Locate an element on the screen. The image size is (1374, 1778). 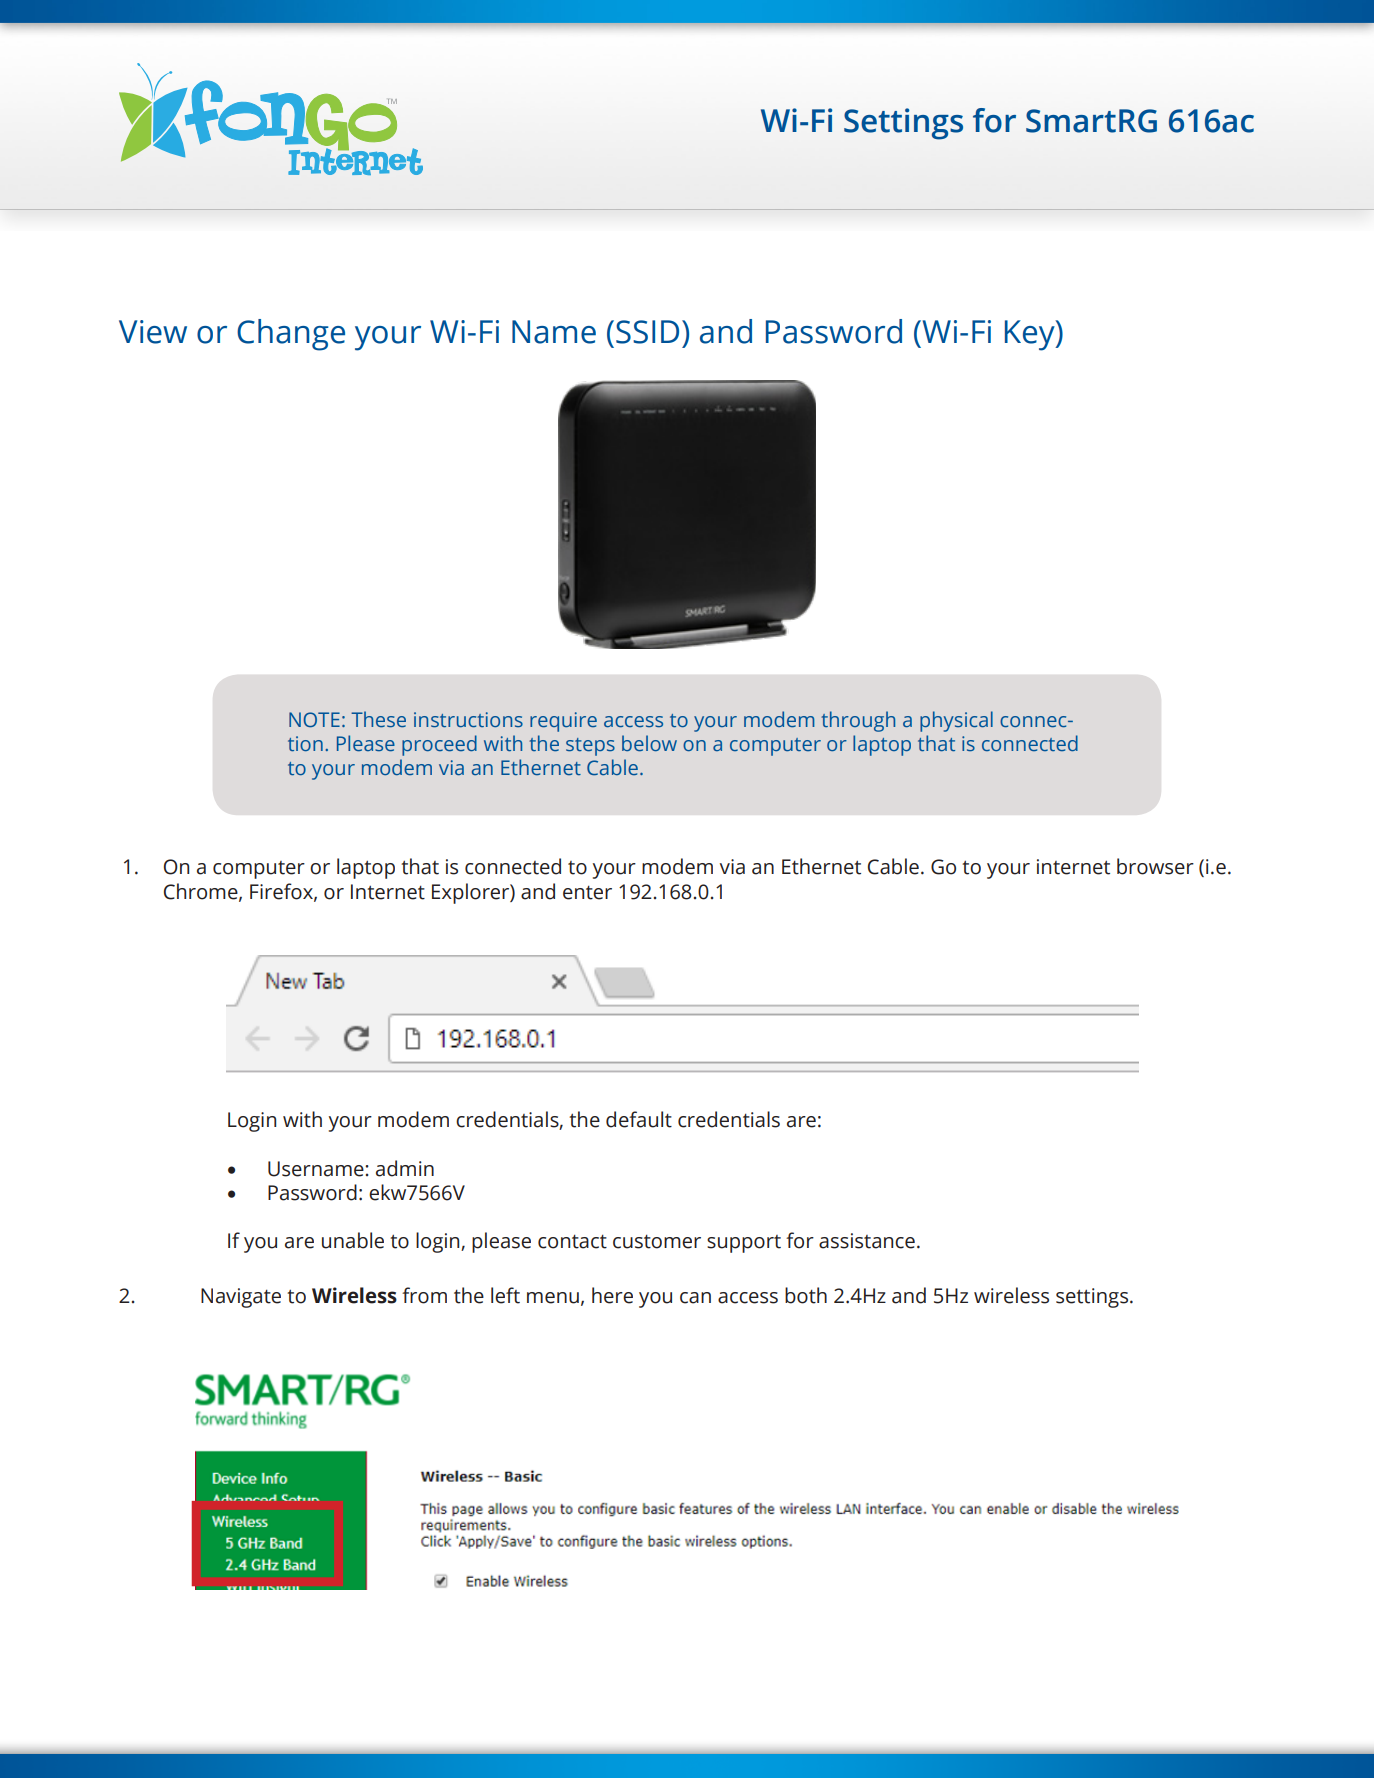
admin is located at coordinates (405, 1168).
